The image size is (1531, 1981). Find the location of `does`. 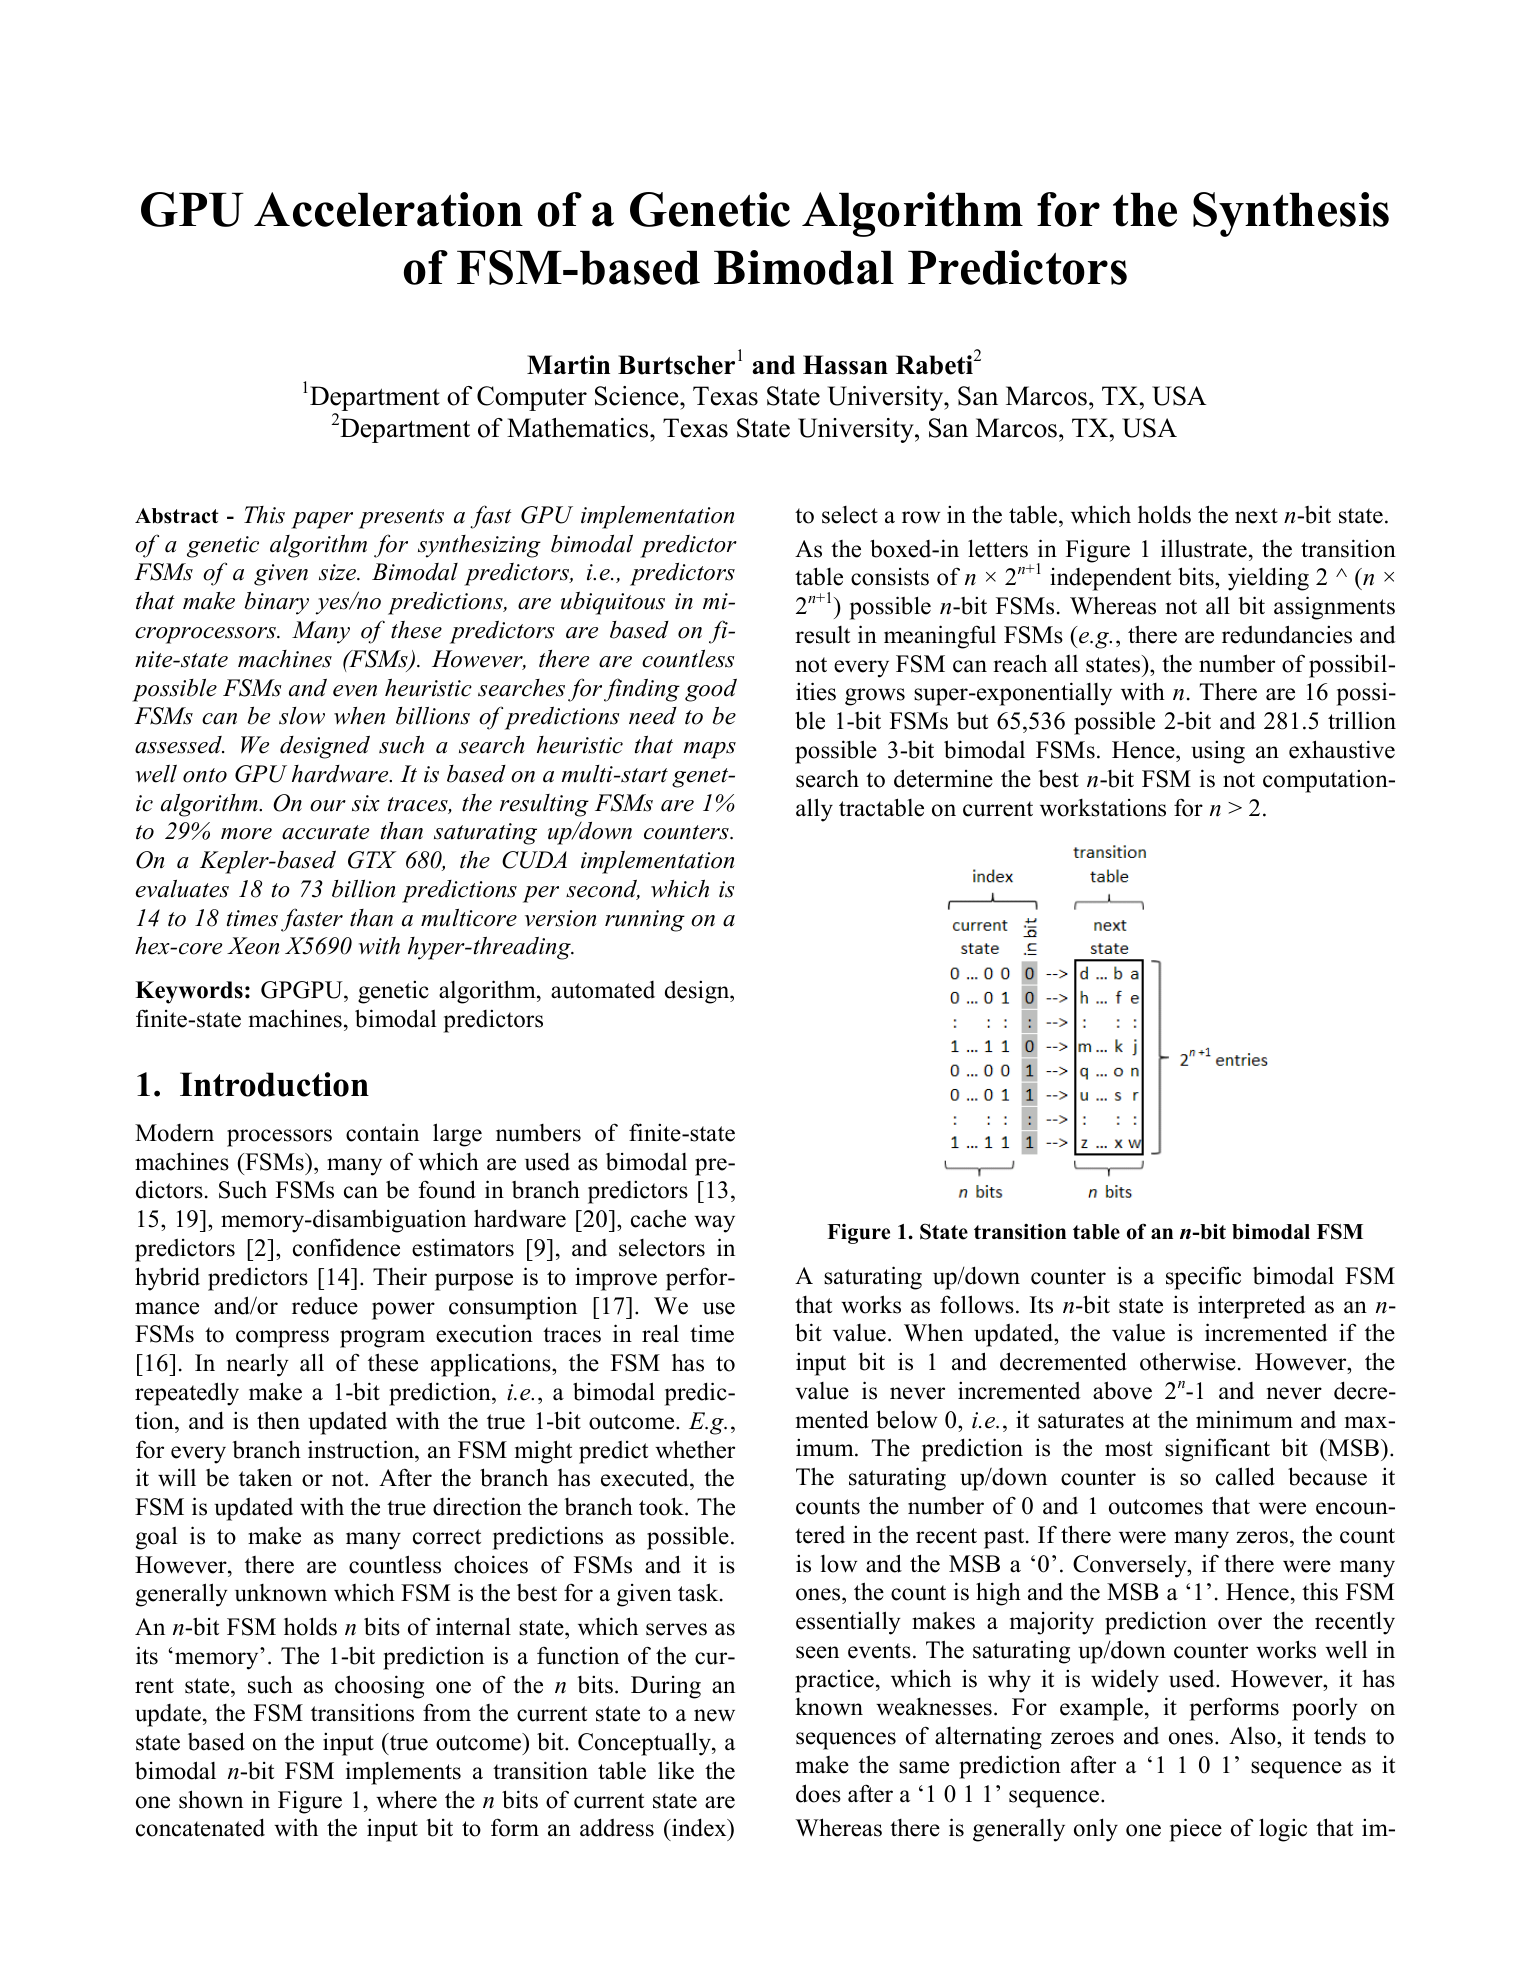

does is located at coordinates (818, 1793).
